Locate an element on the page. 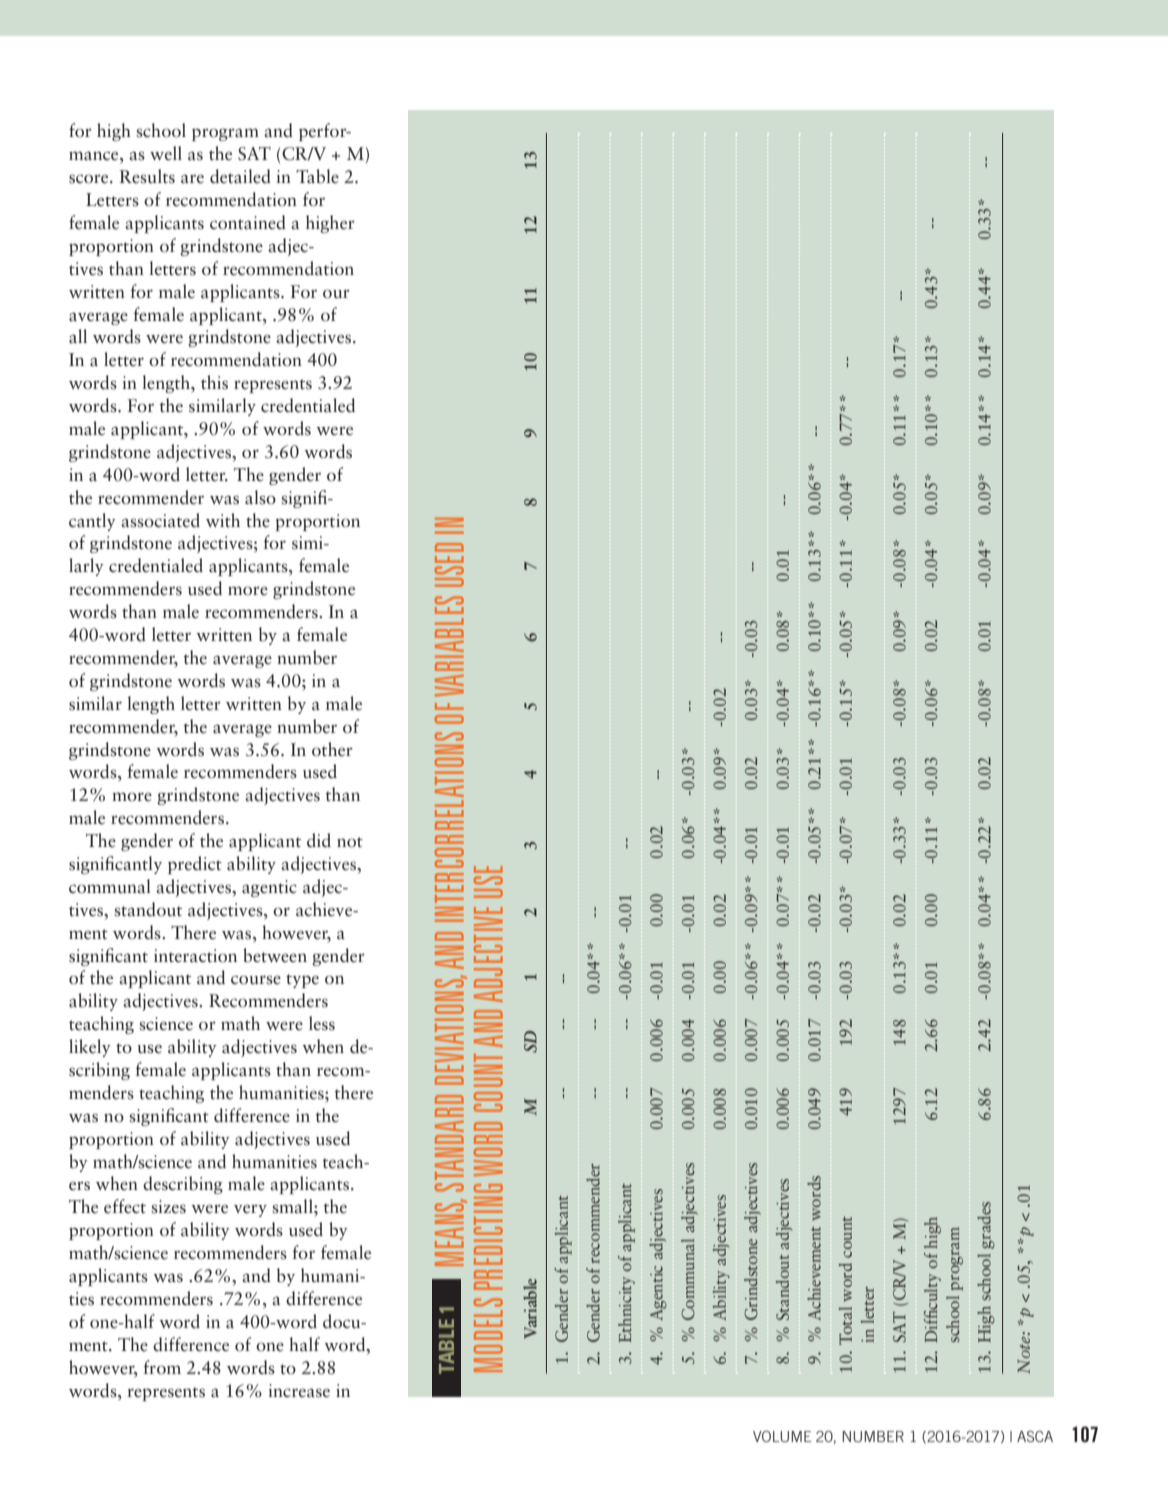 The width and height of the page is (1168, 1511). contained is located at coordinates (248, 222).
